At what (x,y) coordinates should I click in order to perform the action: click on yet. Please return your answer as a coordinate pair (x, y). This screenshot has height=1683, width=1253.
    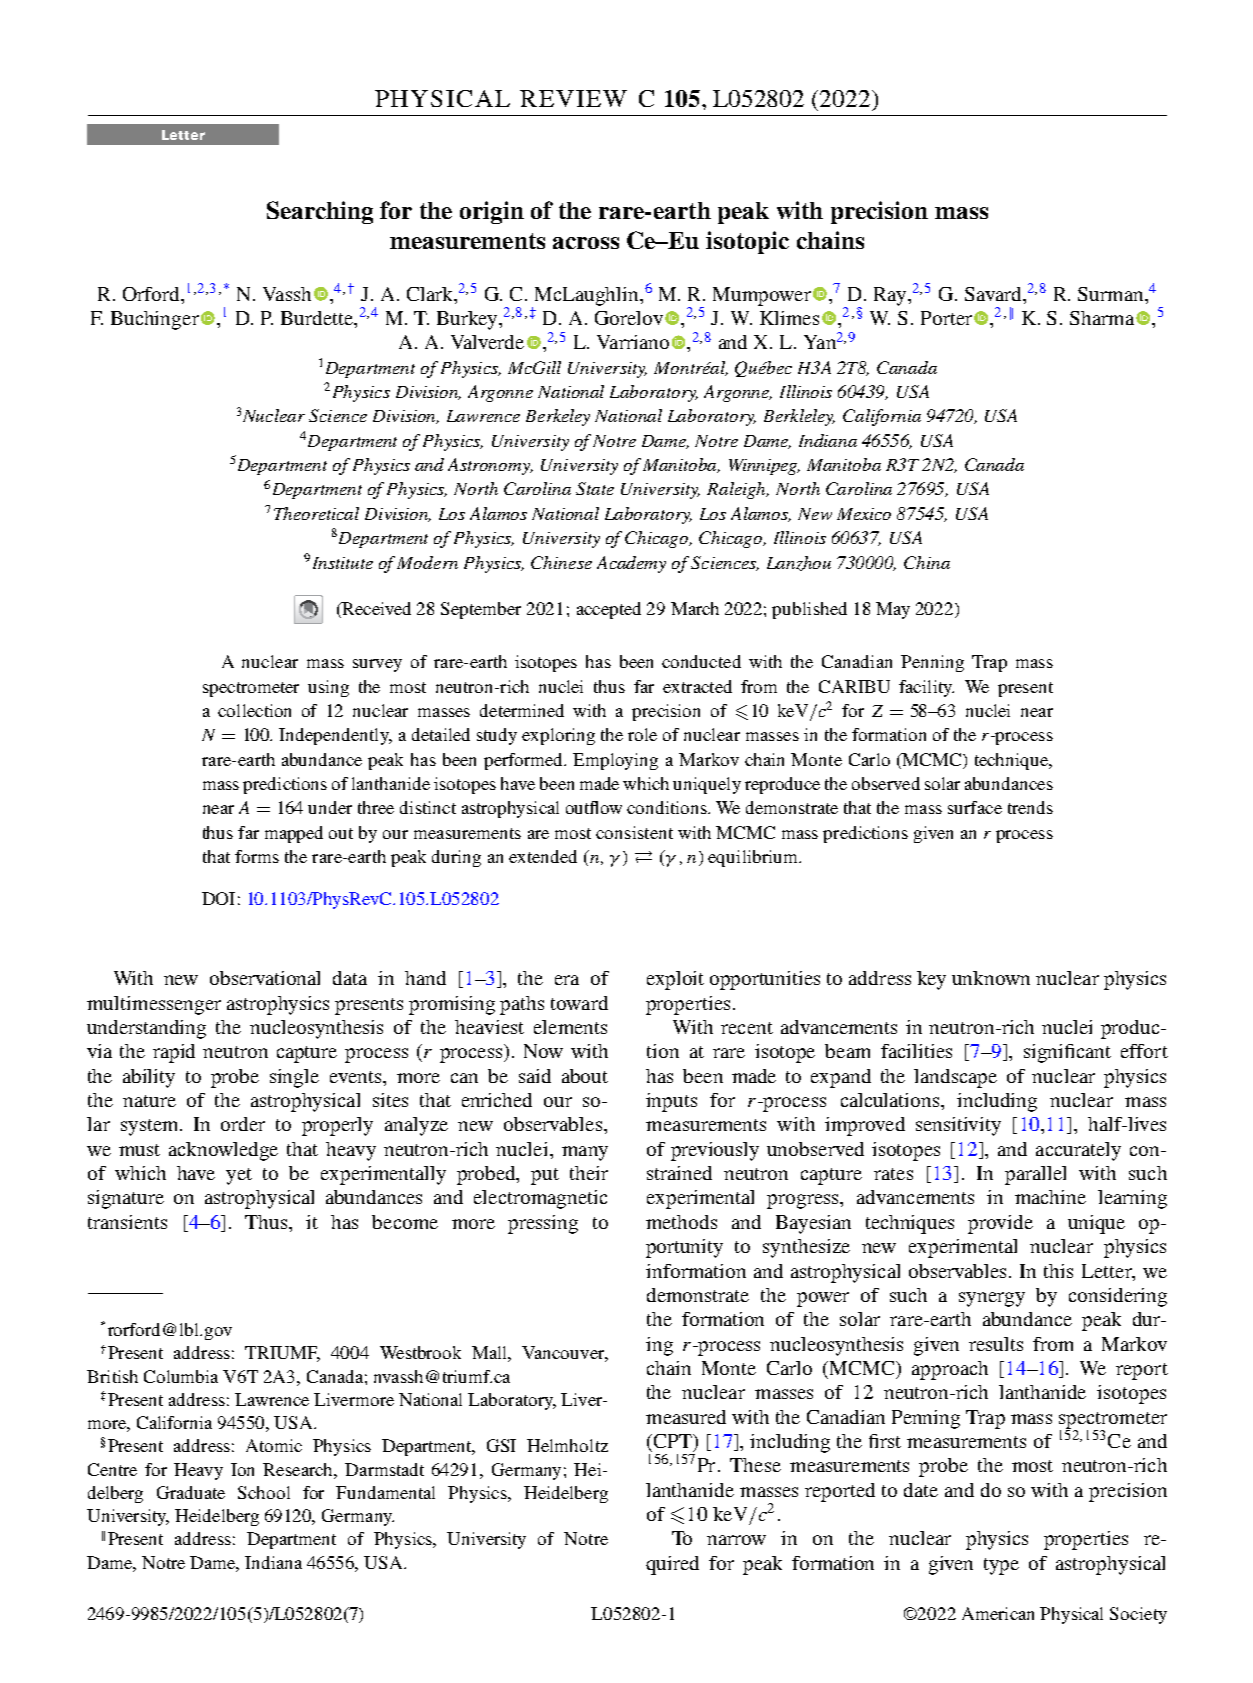
    Looking at the image, I should click on (239, 1176).
